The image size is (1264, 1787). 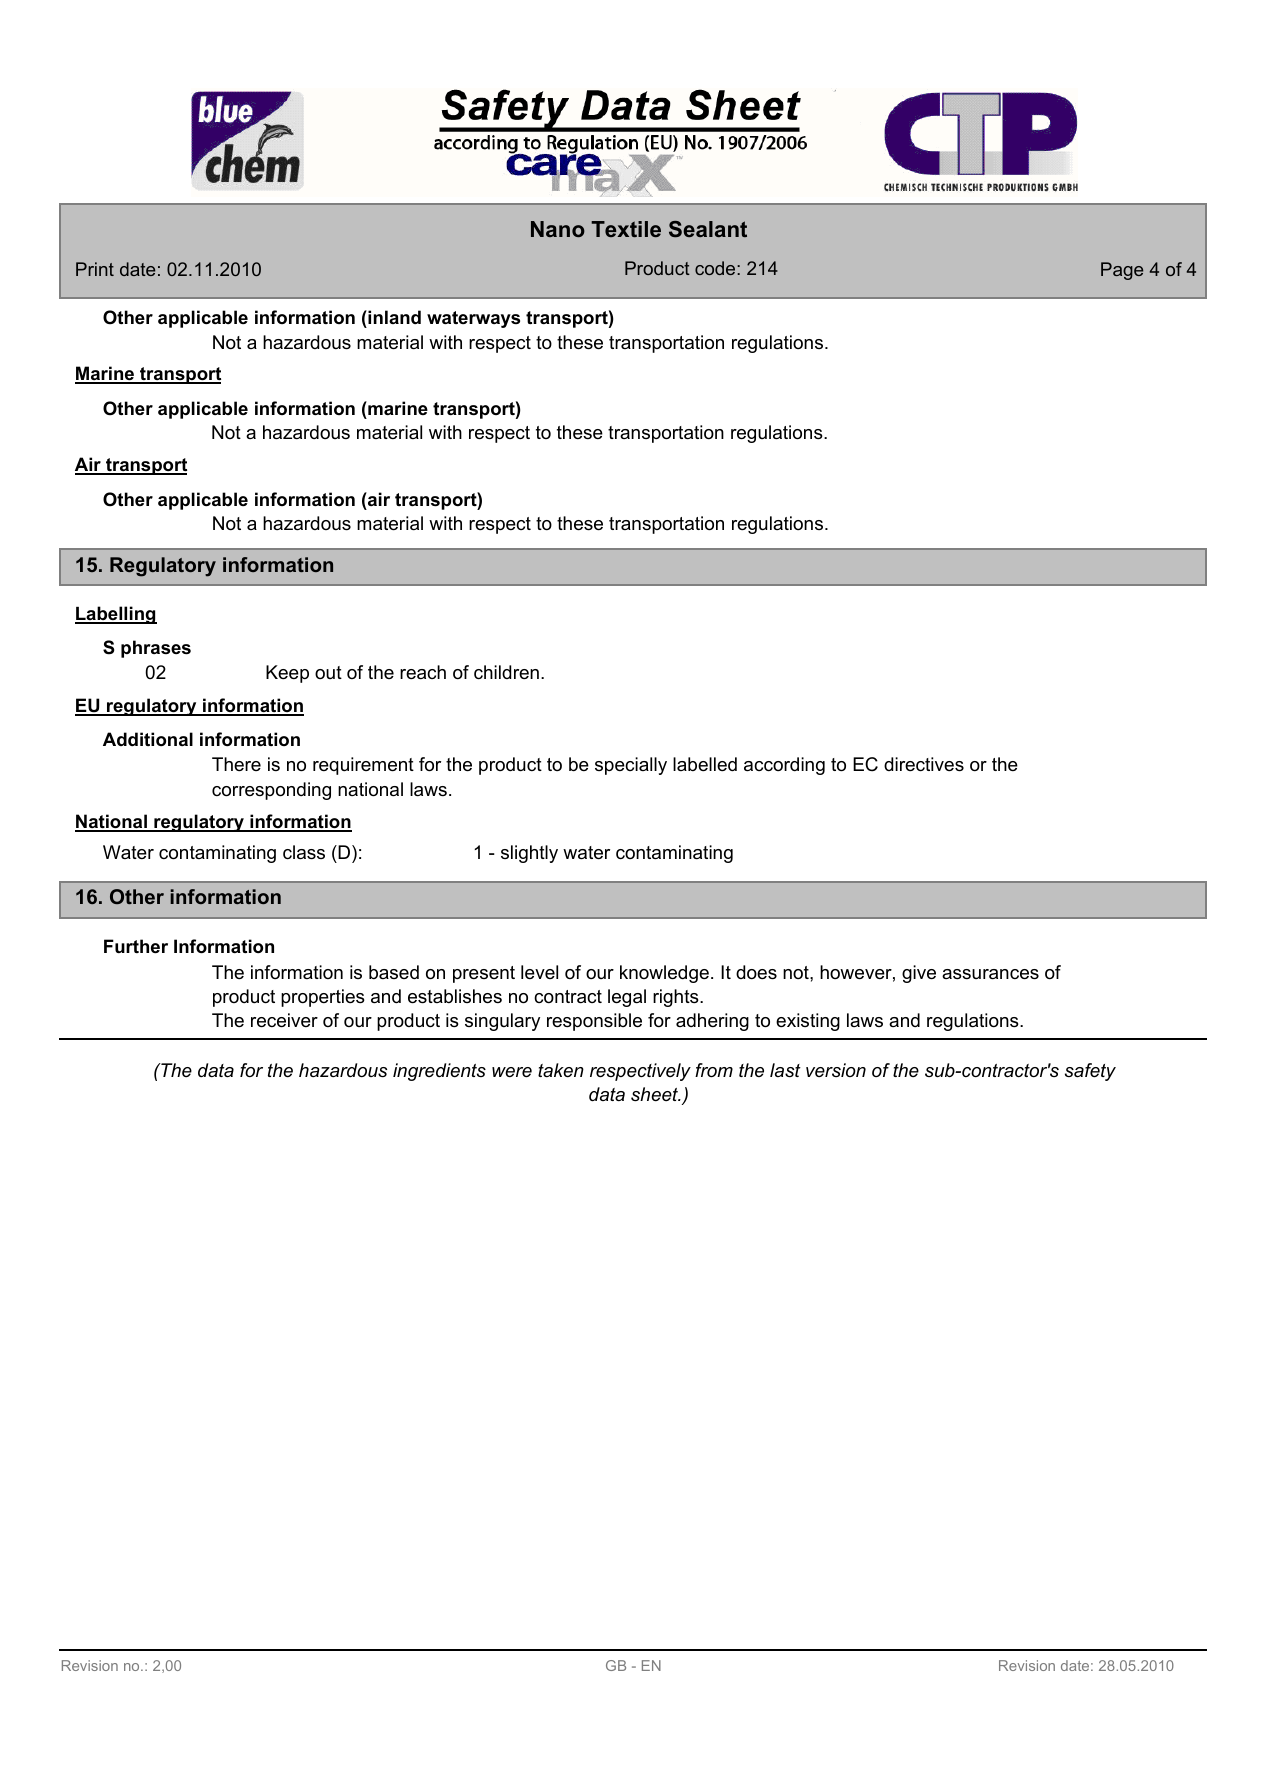 I want to click on children, so click(x=506, y=672).
